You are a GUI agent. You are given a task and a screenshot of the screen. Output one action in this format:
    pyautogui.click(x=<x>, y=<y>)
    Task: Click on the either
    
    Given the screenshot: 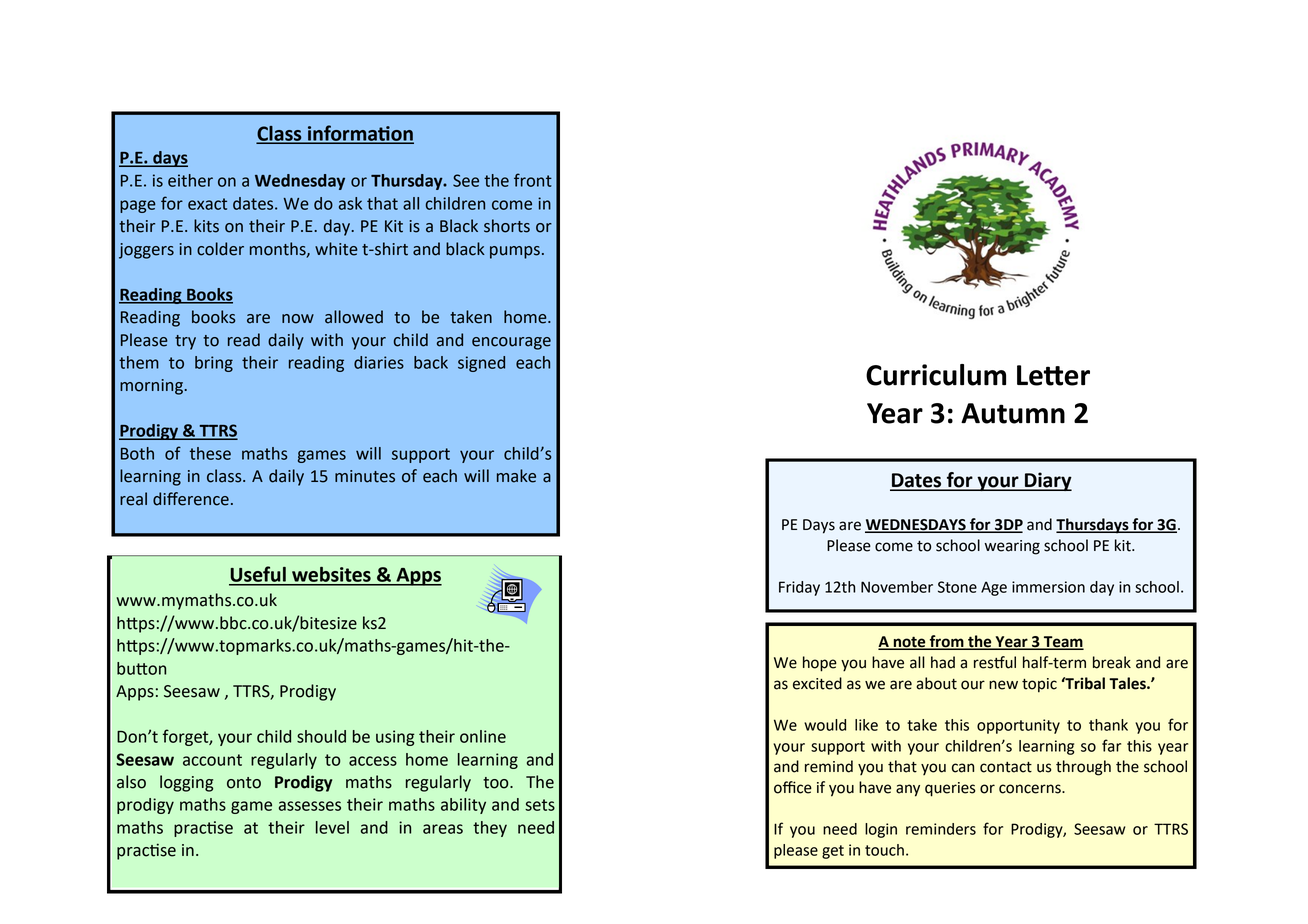 What is the action you would take?
    pyautogui.click(x=190, y=180)
